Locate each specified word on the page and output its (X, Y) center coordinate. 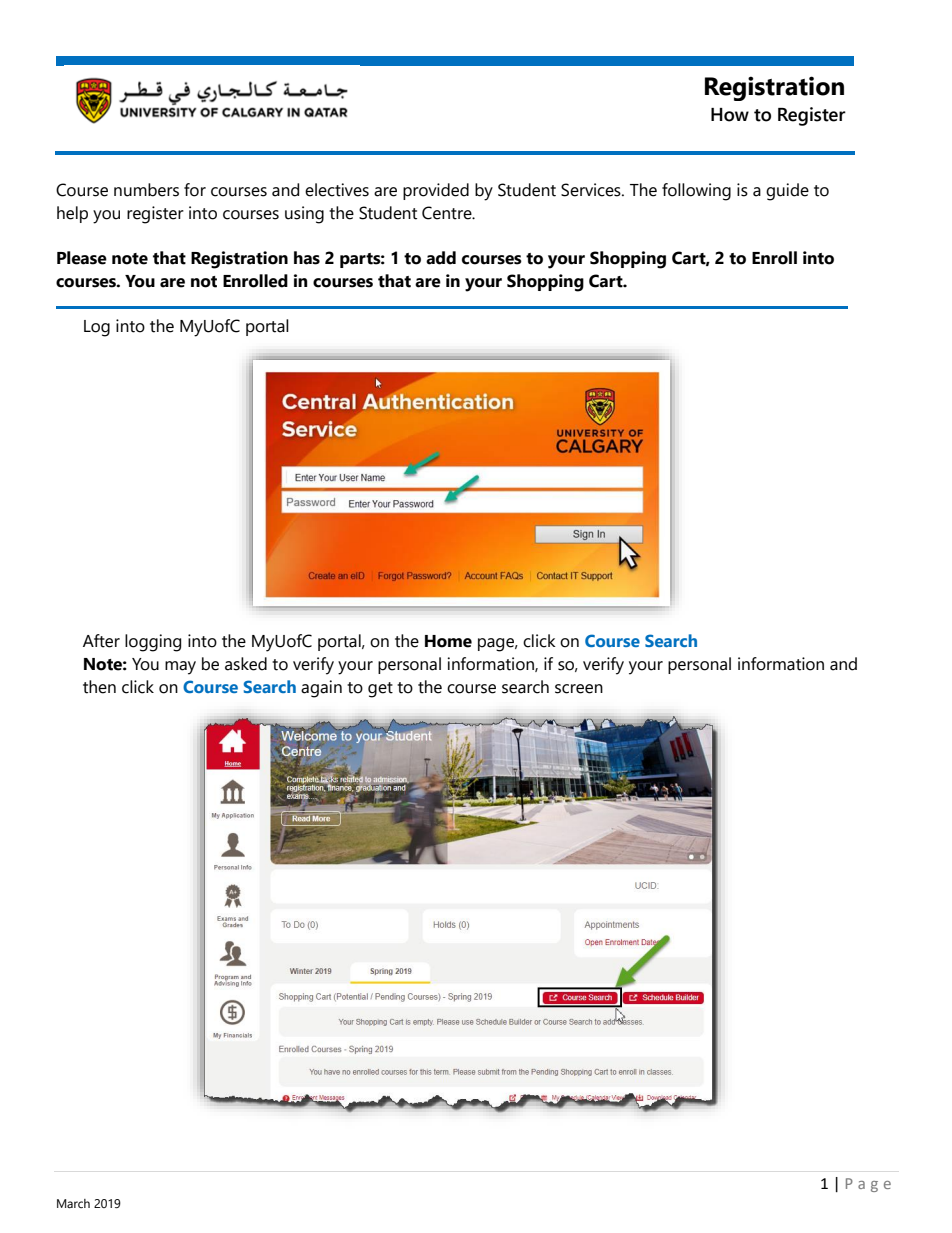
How (730, 115)
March (73, 1203)
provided (436, 191)
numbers (146, 190)
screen (579, 689)
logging (153, 643)
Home (448, 641)
